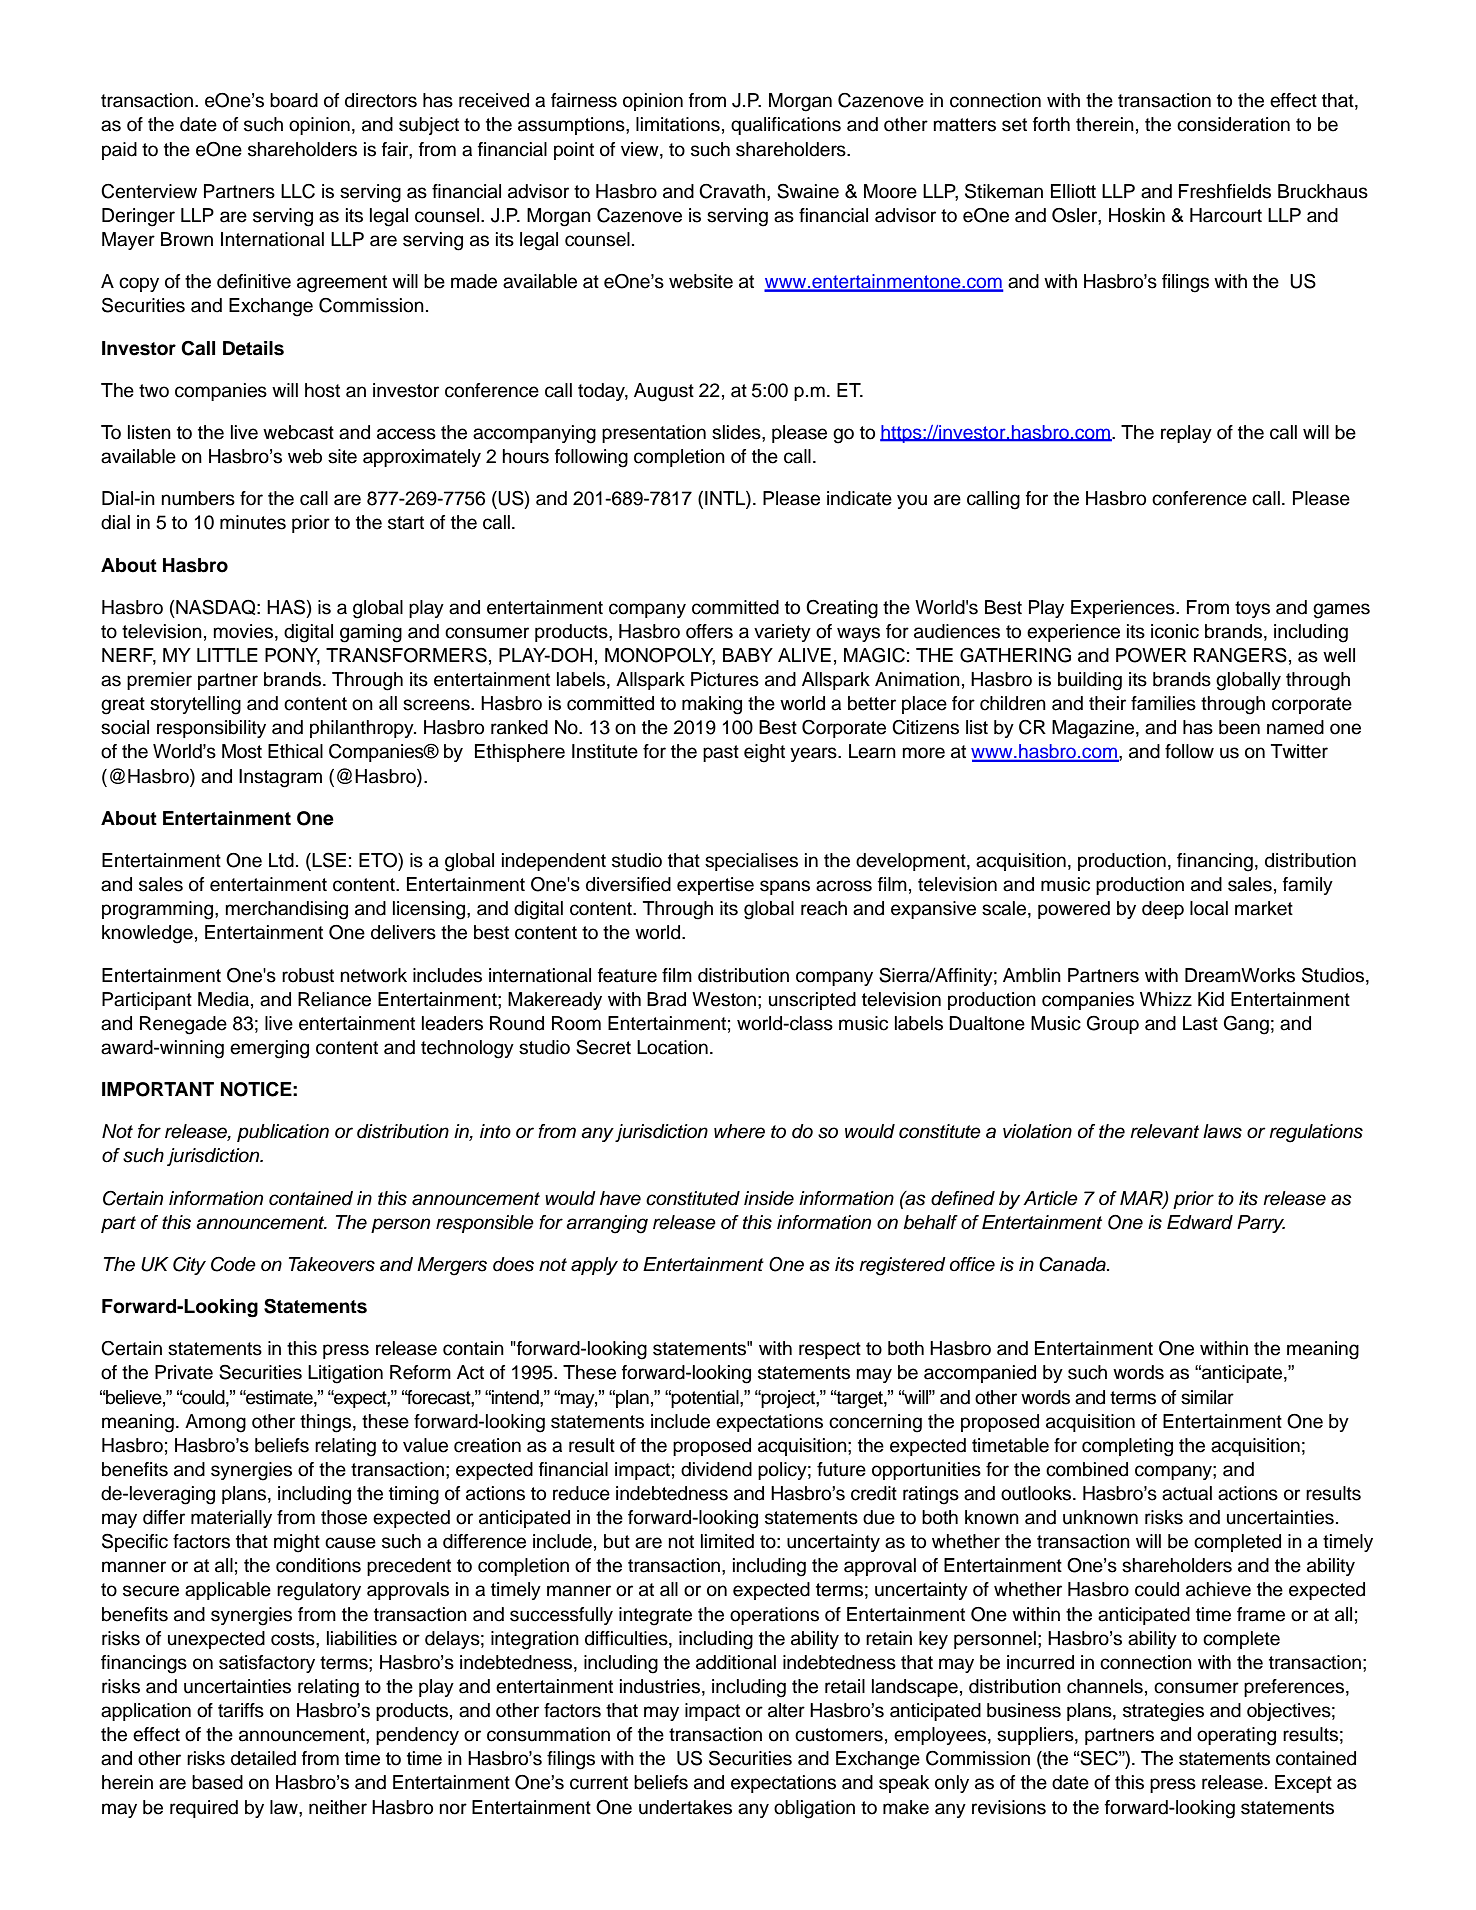 This screenshot has height=1910, width=1476. I want to click on robust, so click(308, 975).
